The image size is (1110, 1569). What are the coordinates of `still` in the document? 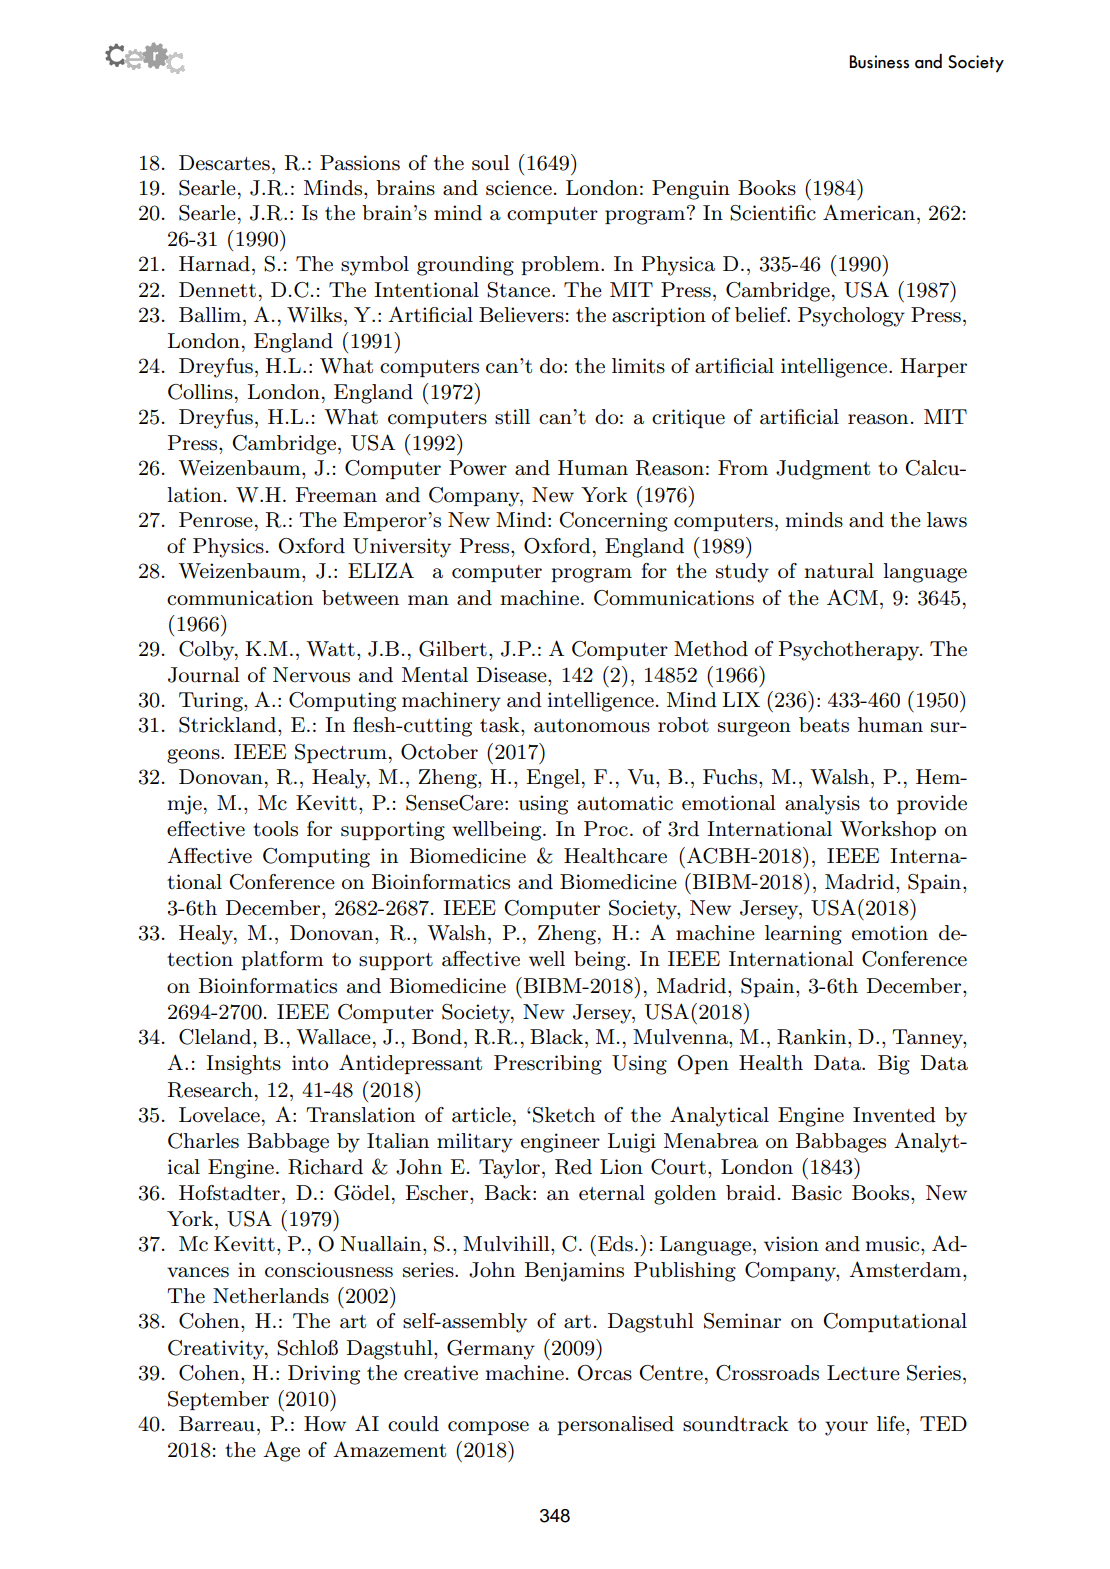 It's located at (512, 417).
